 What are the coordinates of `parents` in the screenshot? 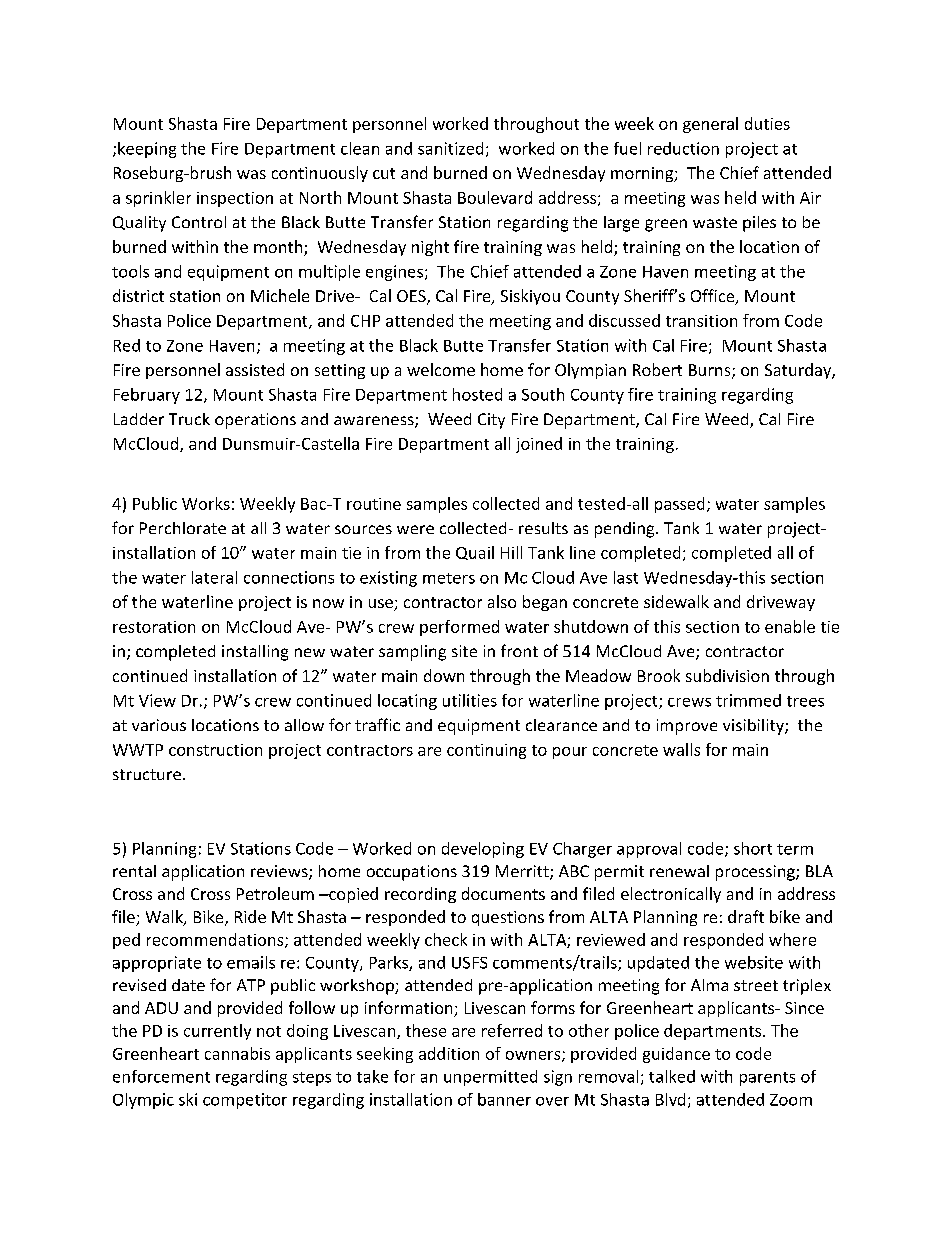 It's located at (767, 1079).
